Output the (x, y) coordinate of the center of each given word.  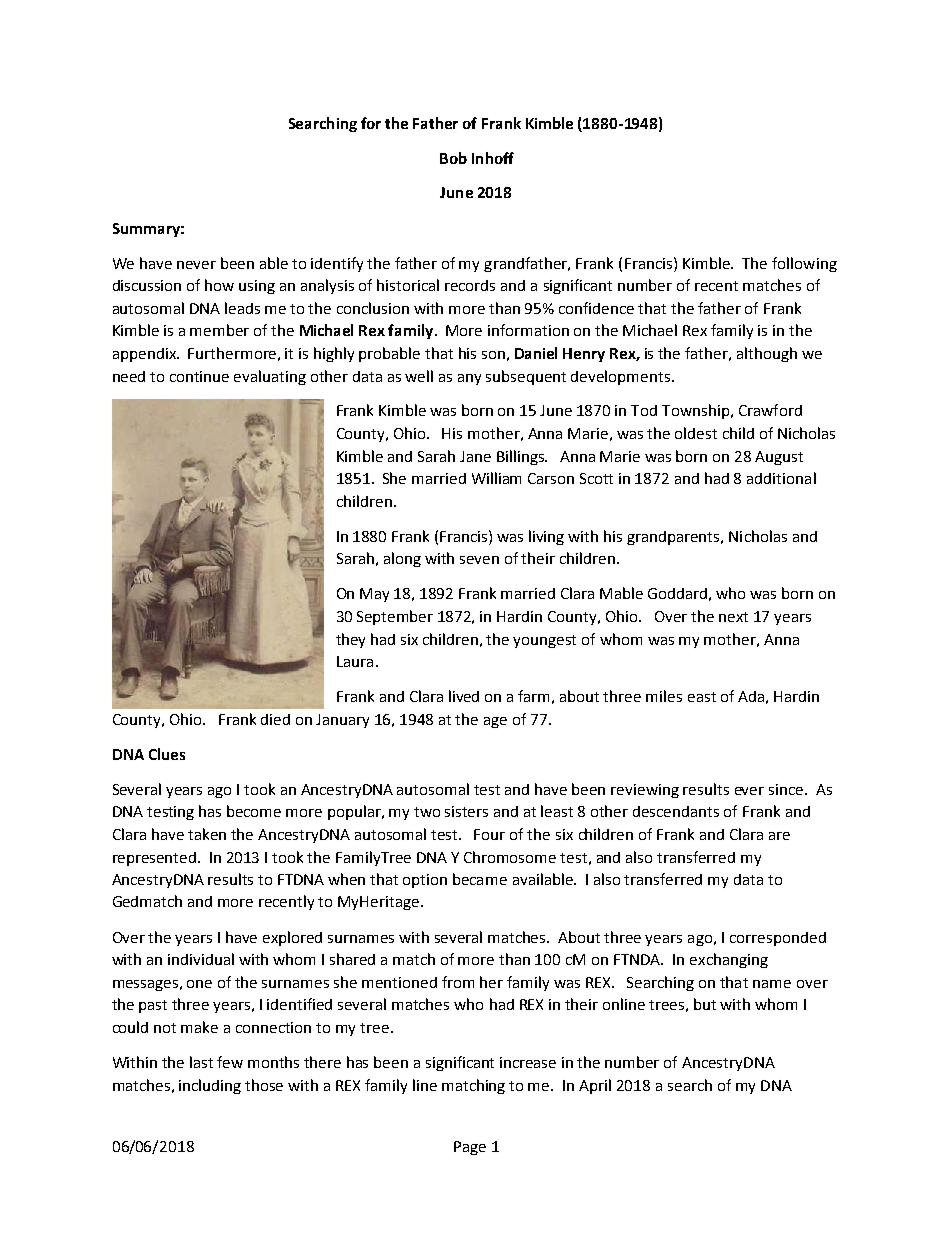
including (210, 1086)
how (219, 285)
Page (470, 1148)
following (804, 264)
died (275, 719)
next (733, 617)
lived (464, 696)
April (595, 1086)
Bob (453, 158)
